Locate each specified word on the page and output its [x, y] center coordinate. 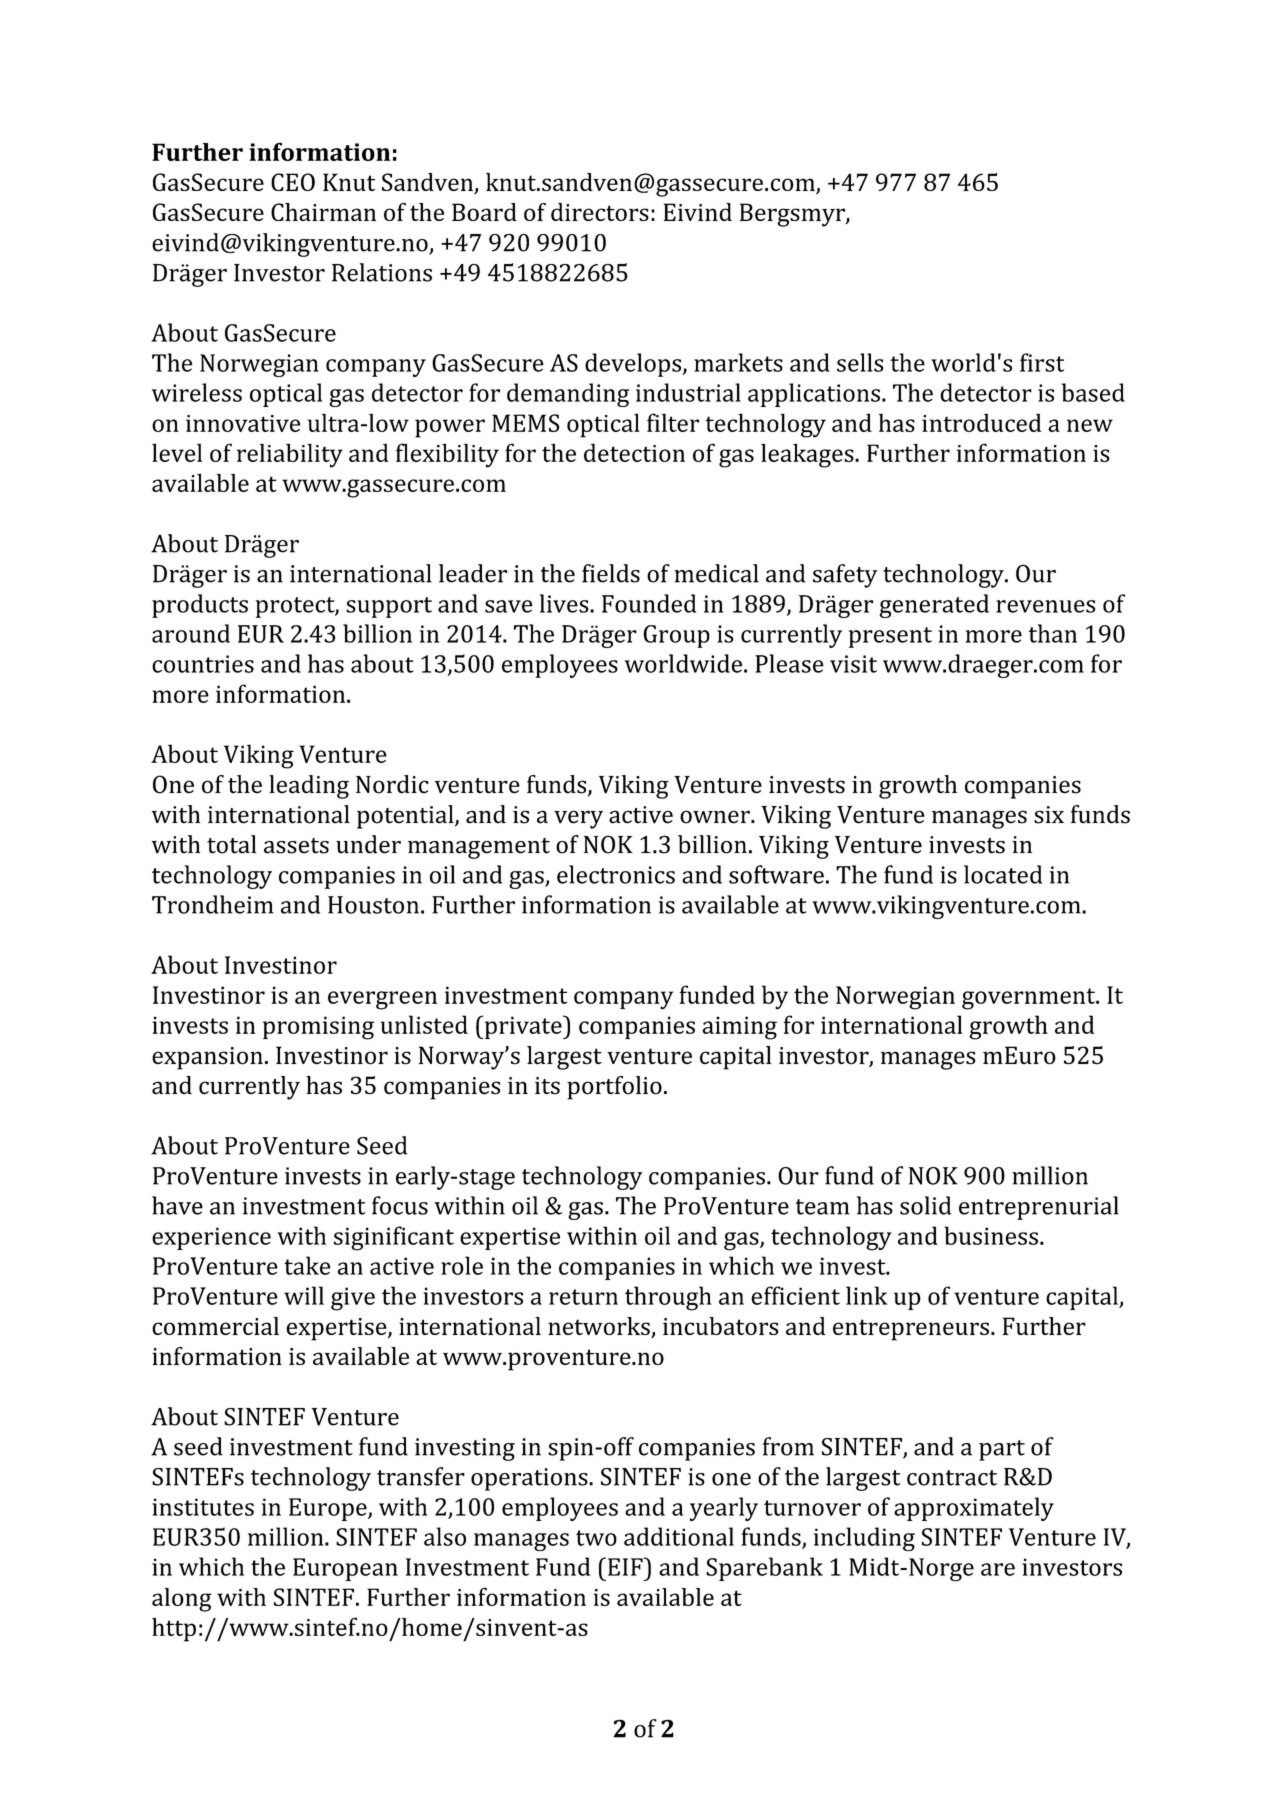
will [304, 1295]
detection [634, 452]
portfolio [614, 1088]
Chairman [323, 212]
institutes [203, 1507]
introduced [981, 422]
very [578, 819]
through [668, 1298]
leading [309, 787]
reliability [290, 455]
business [991, 1235]
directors [600, 212]
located [1003, 874]
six [1049, 815]
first [1042, 362]
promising [318, 1028]
